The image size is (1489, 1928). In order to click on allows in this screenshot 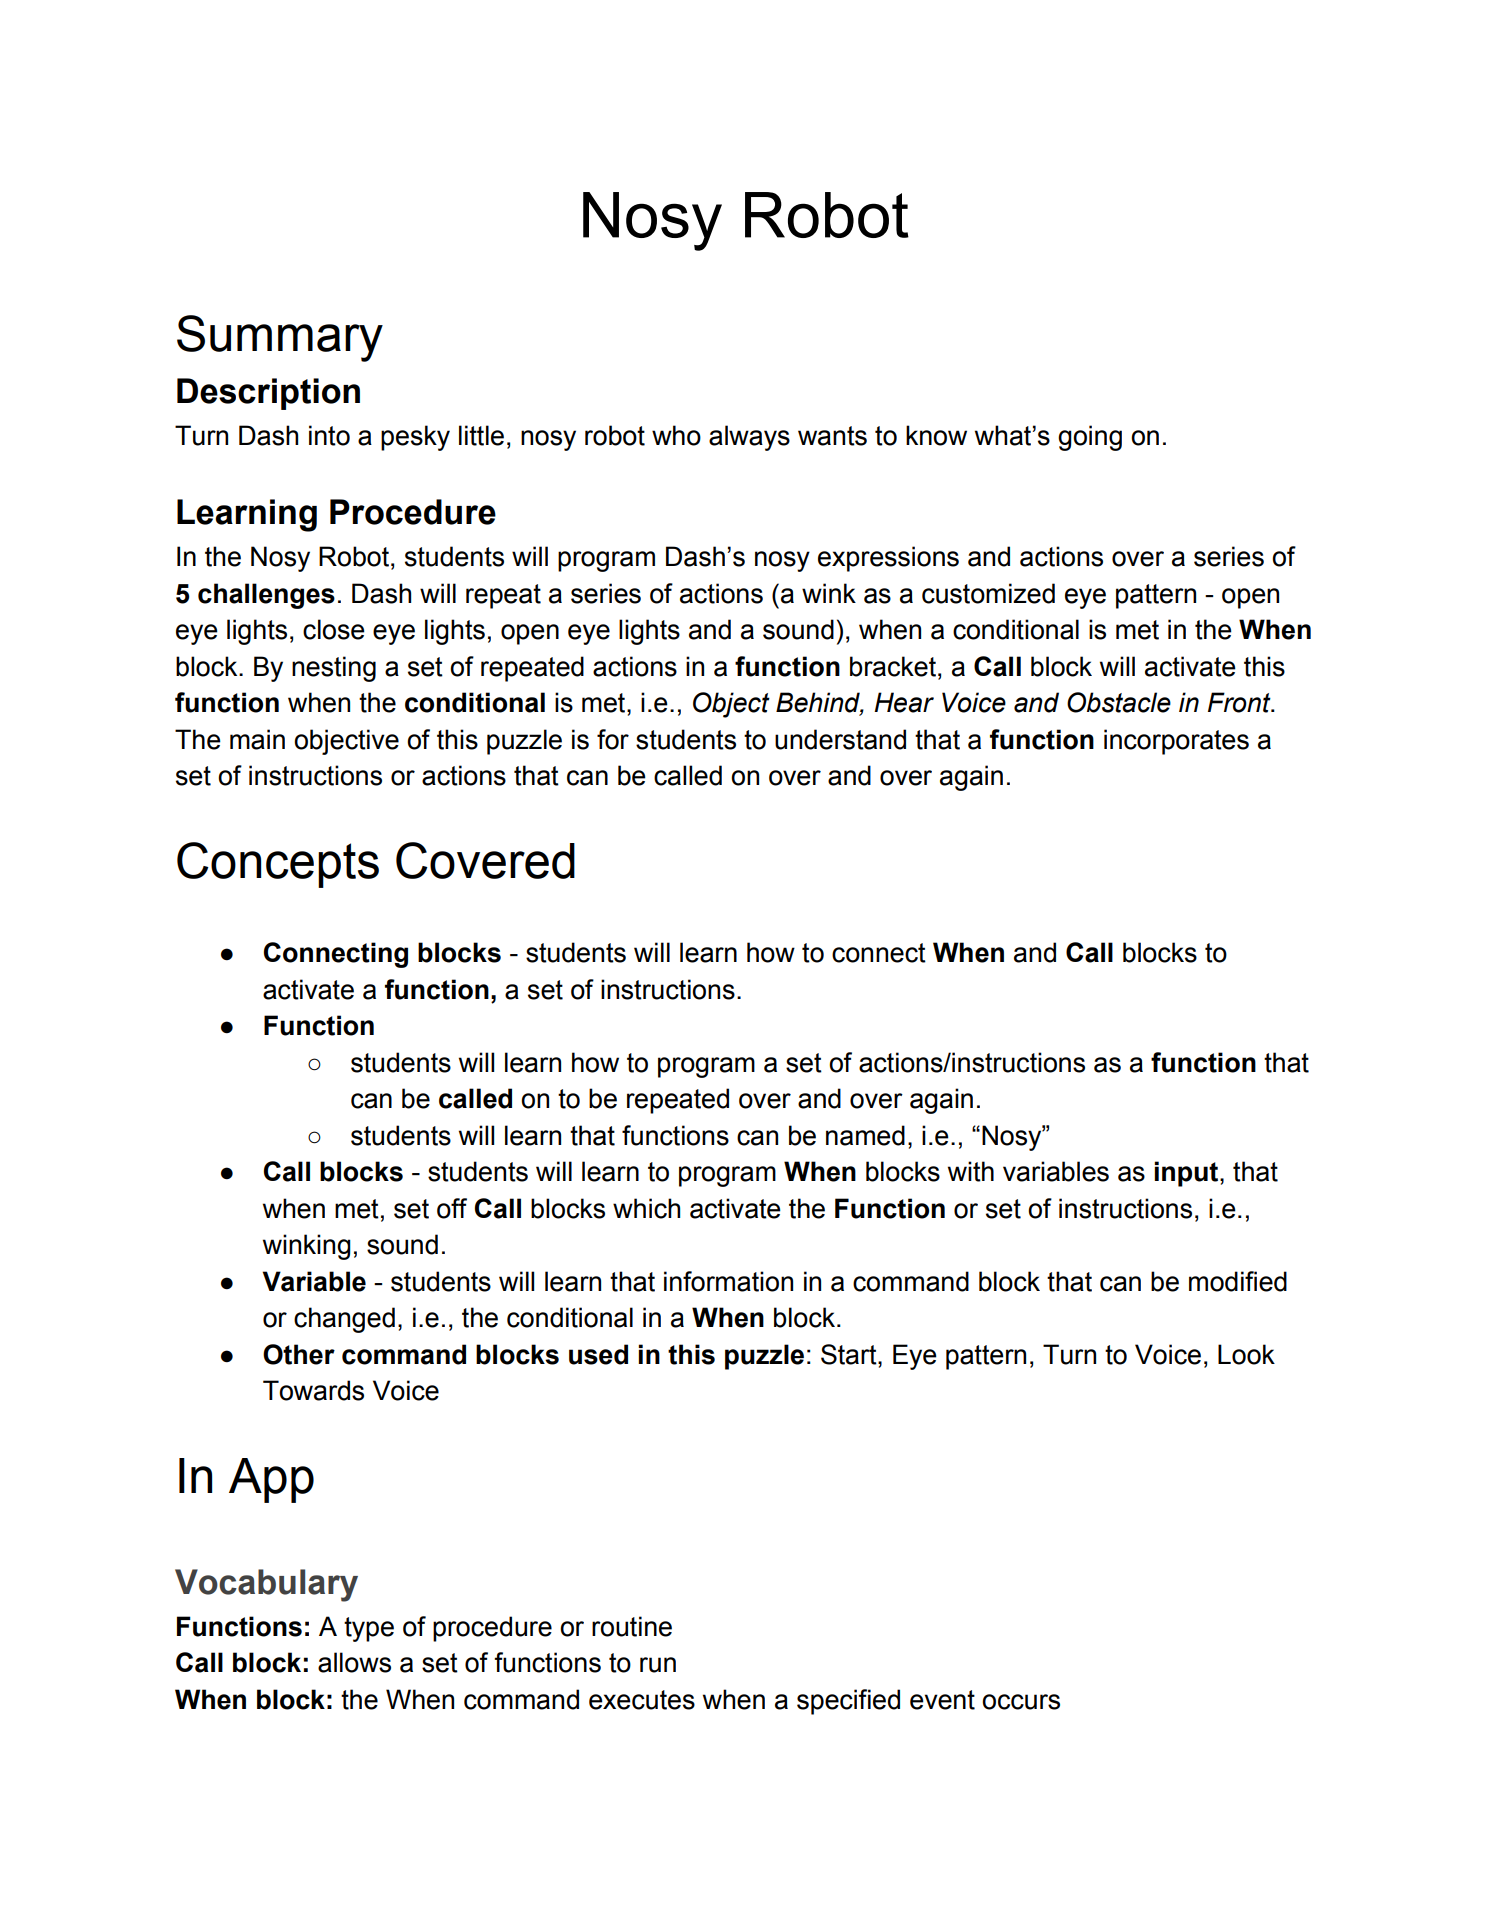, I will do `click(354, 1662)`.
